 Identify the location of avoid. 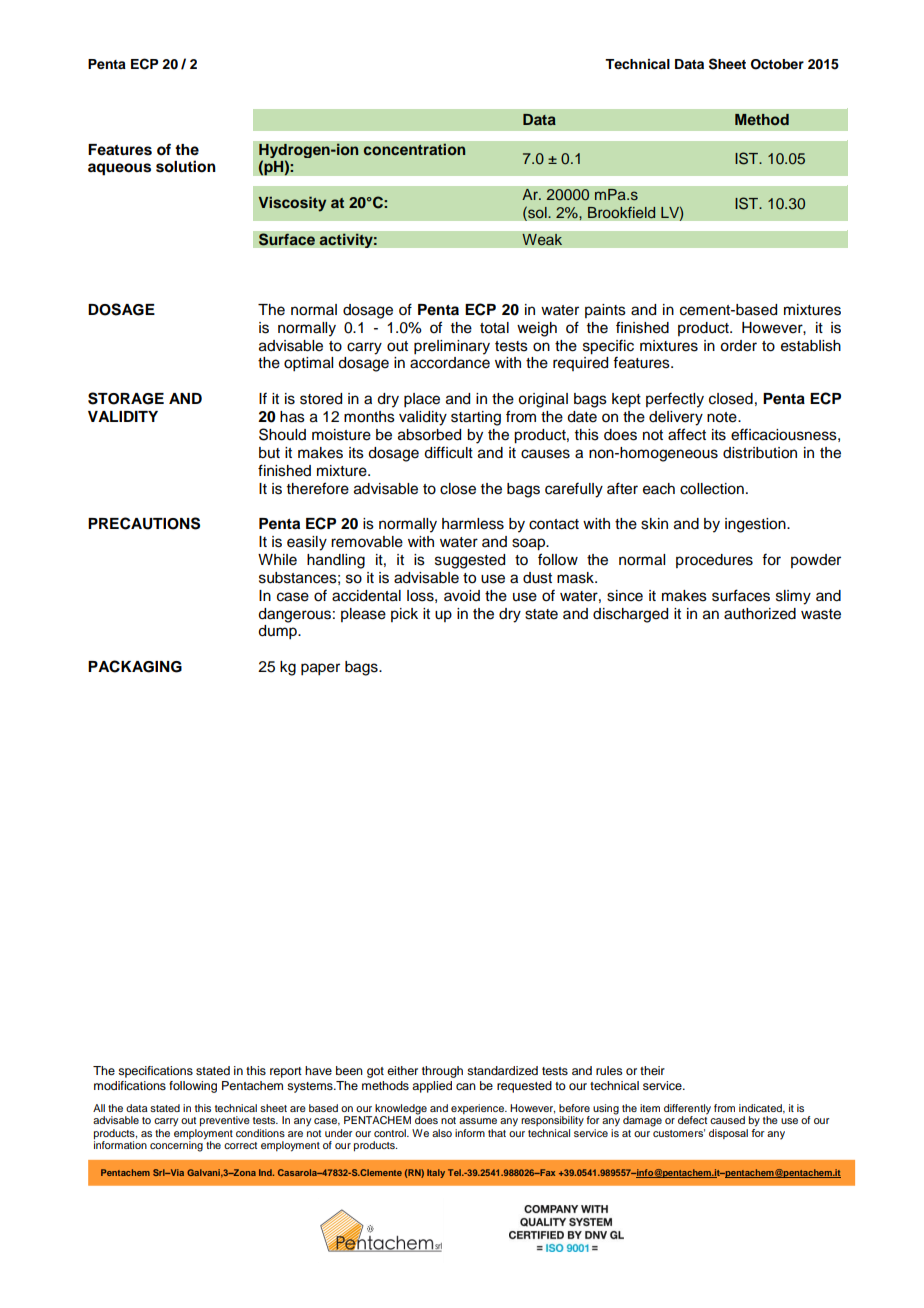
(462, 596).
